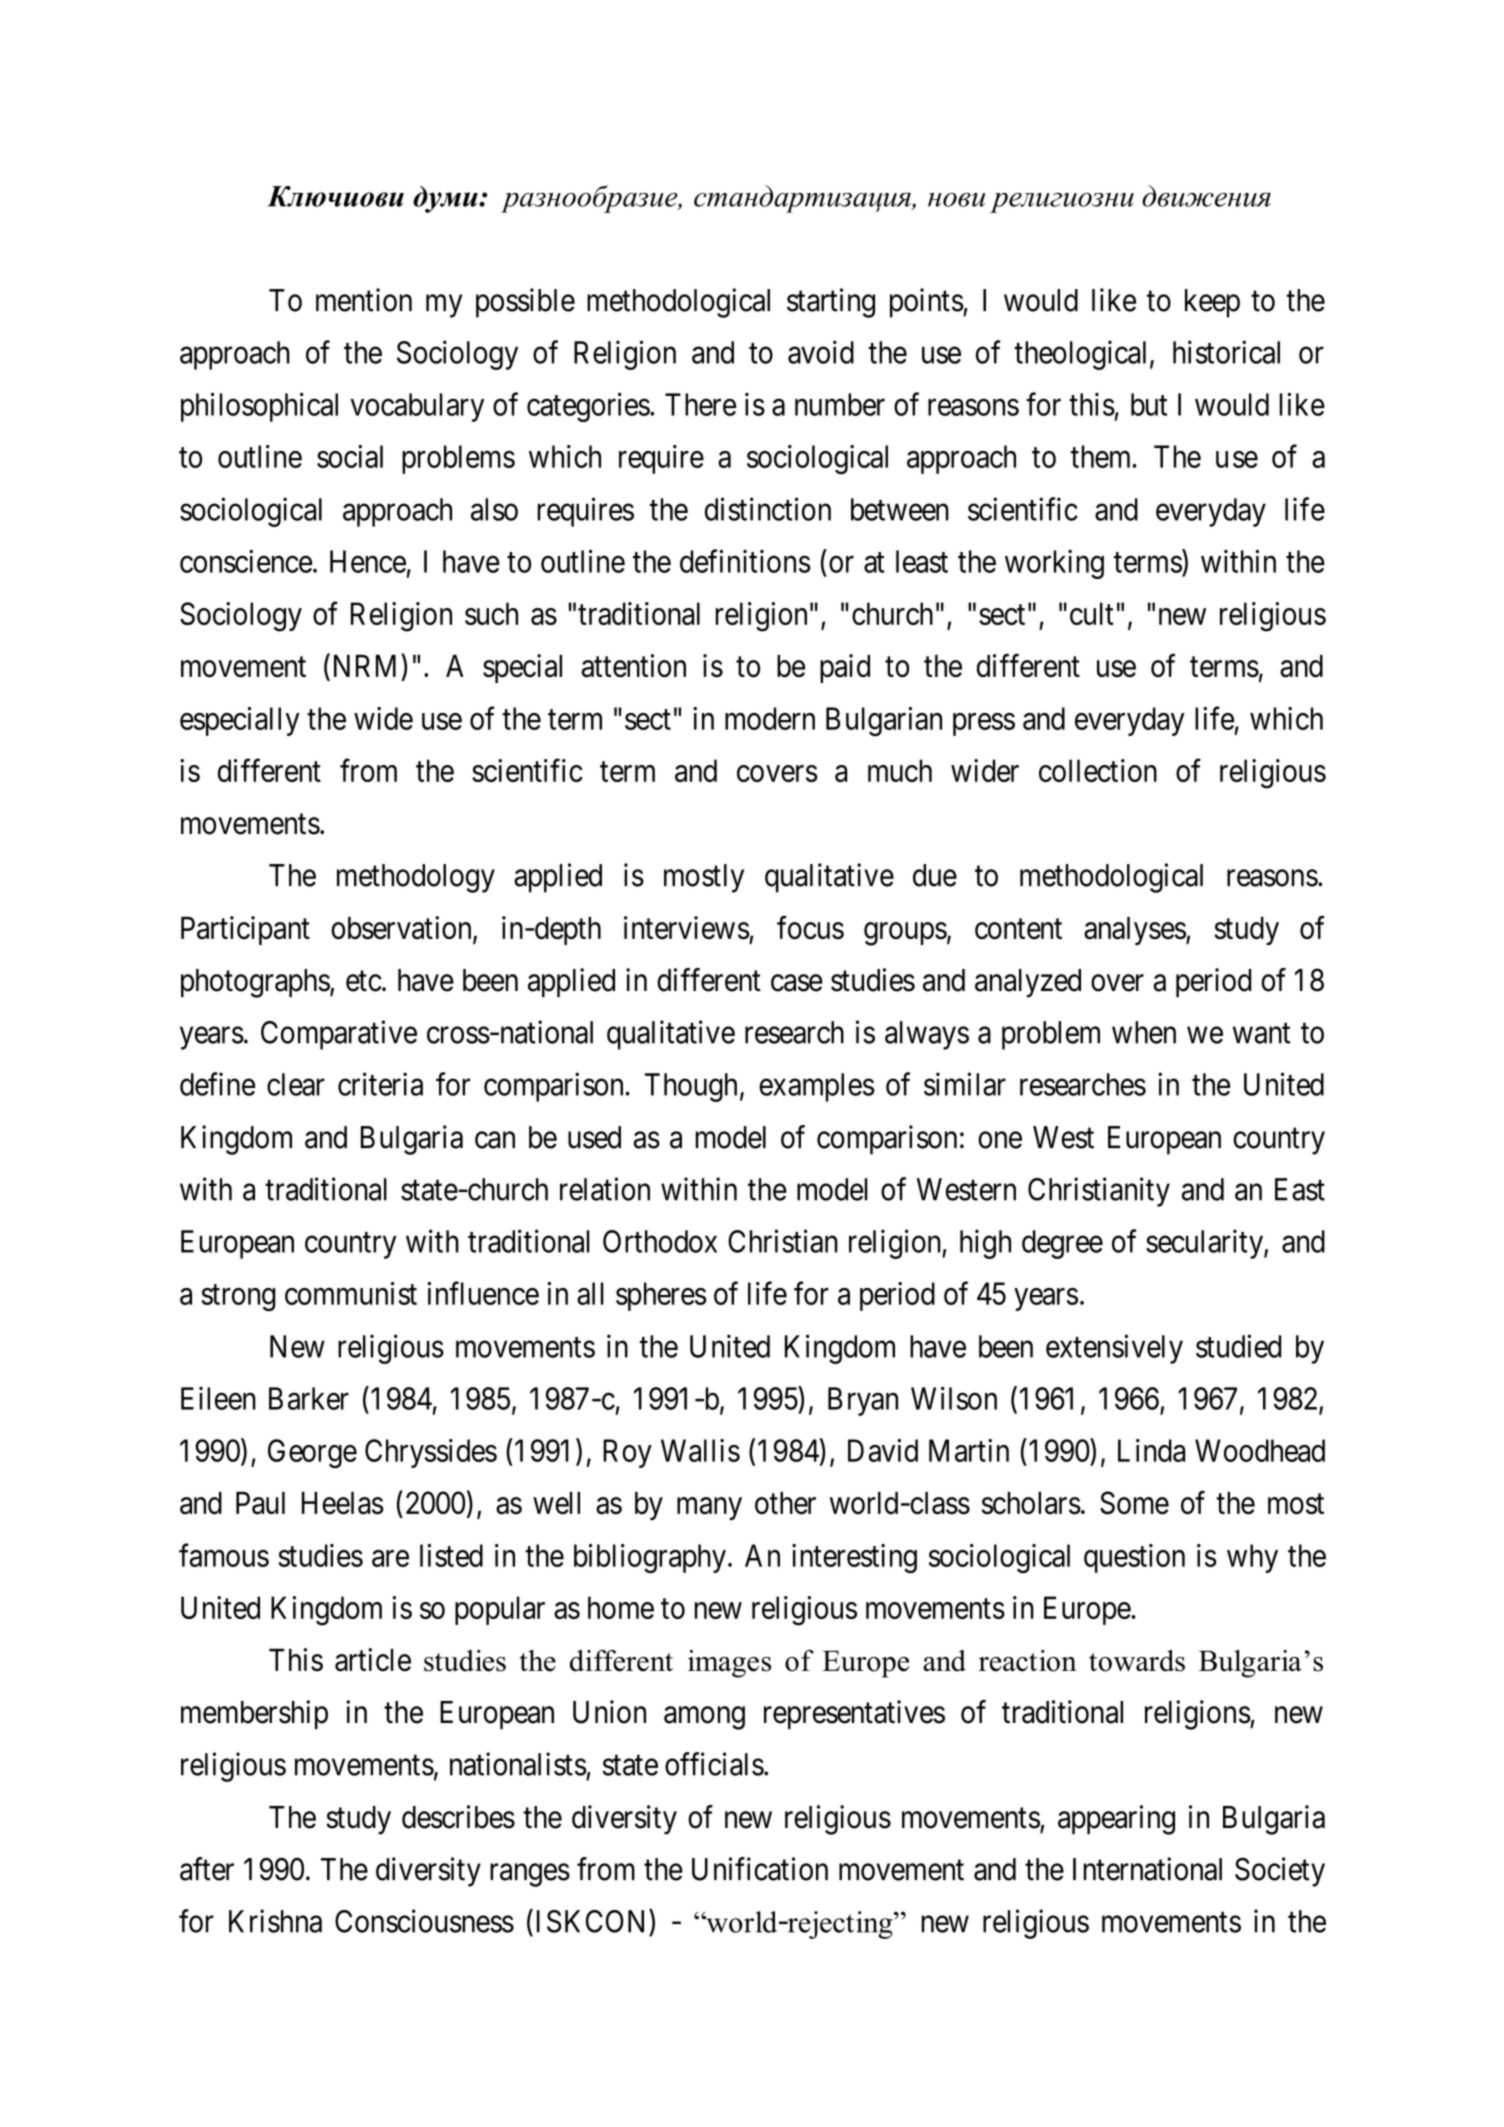 Image resolution: width=1504 pixels, height=2127 pixels. I want to click on avoid, so click(821, 352).
